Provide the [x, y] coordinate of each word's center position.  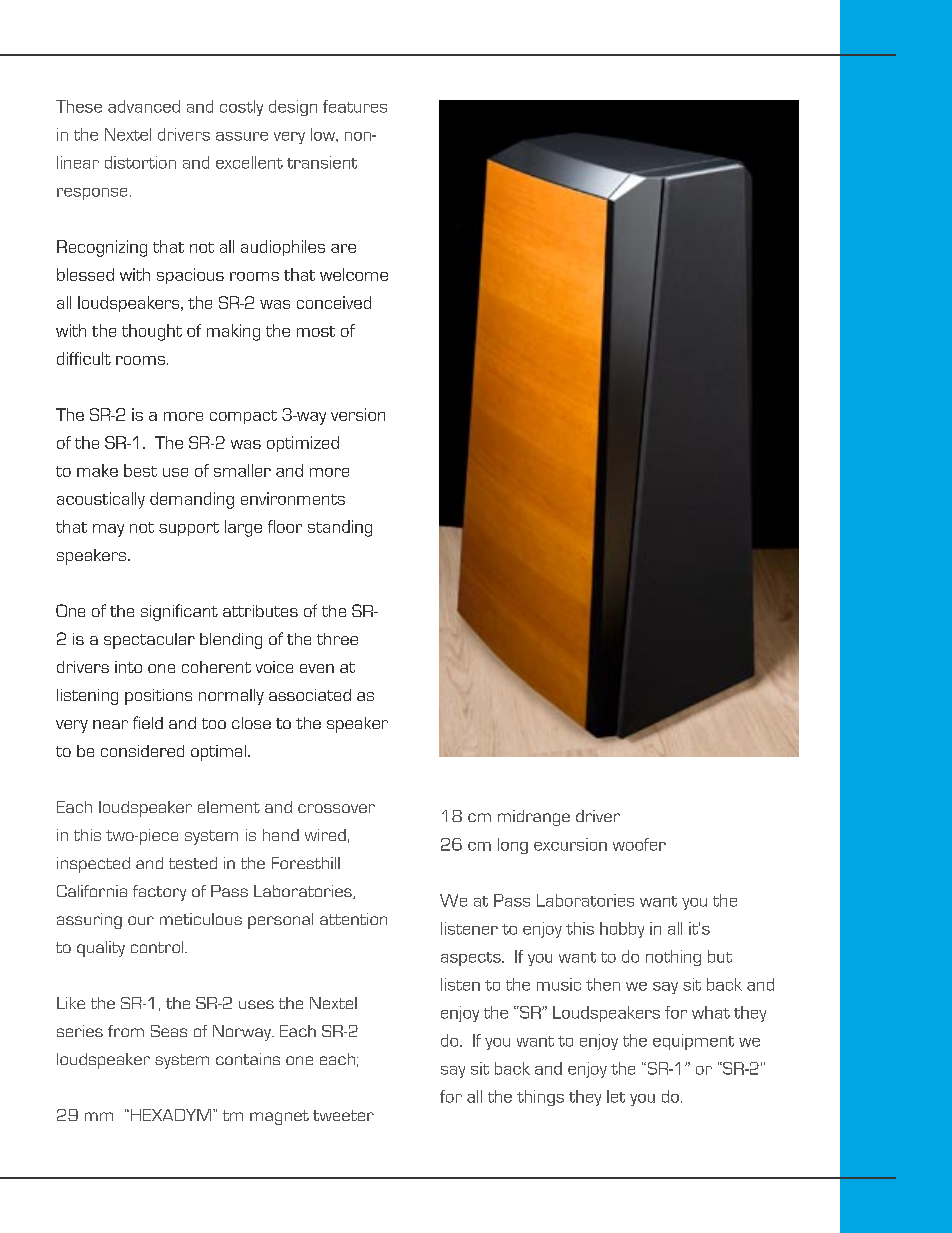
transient [322, 162]
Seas [169, 1031]
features [355, 106]
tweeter [343, 1115]
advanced [144, 106]
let [616, 1096]
